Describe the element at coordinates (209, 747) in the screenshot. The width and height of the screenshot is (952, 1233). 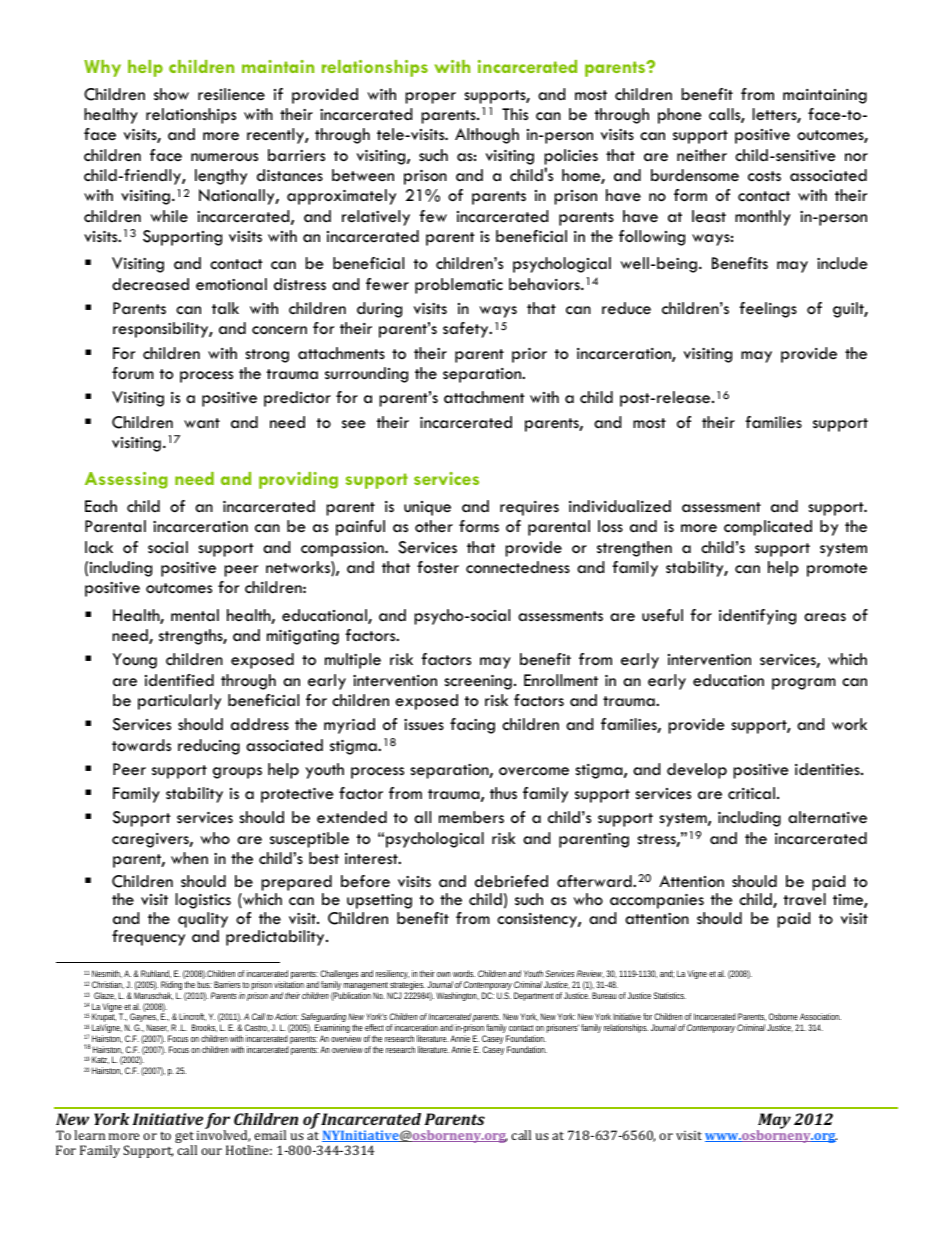
I see `reducing` at that location.
